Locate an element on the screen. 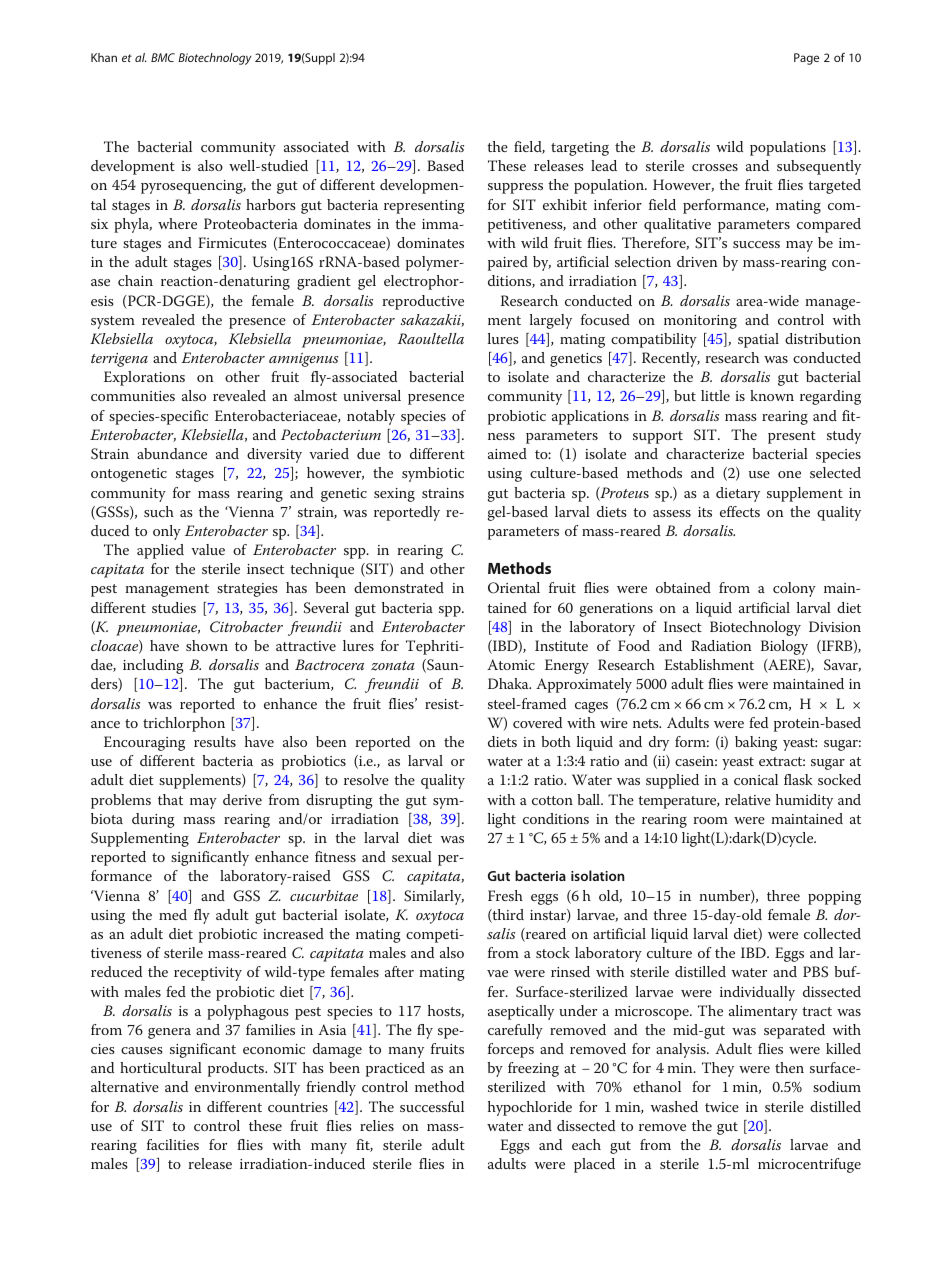  twice is located at coordinates (722, 1107).
